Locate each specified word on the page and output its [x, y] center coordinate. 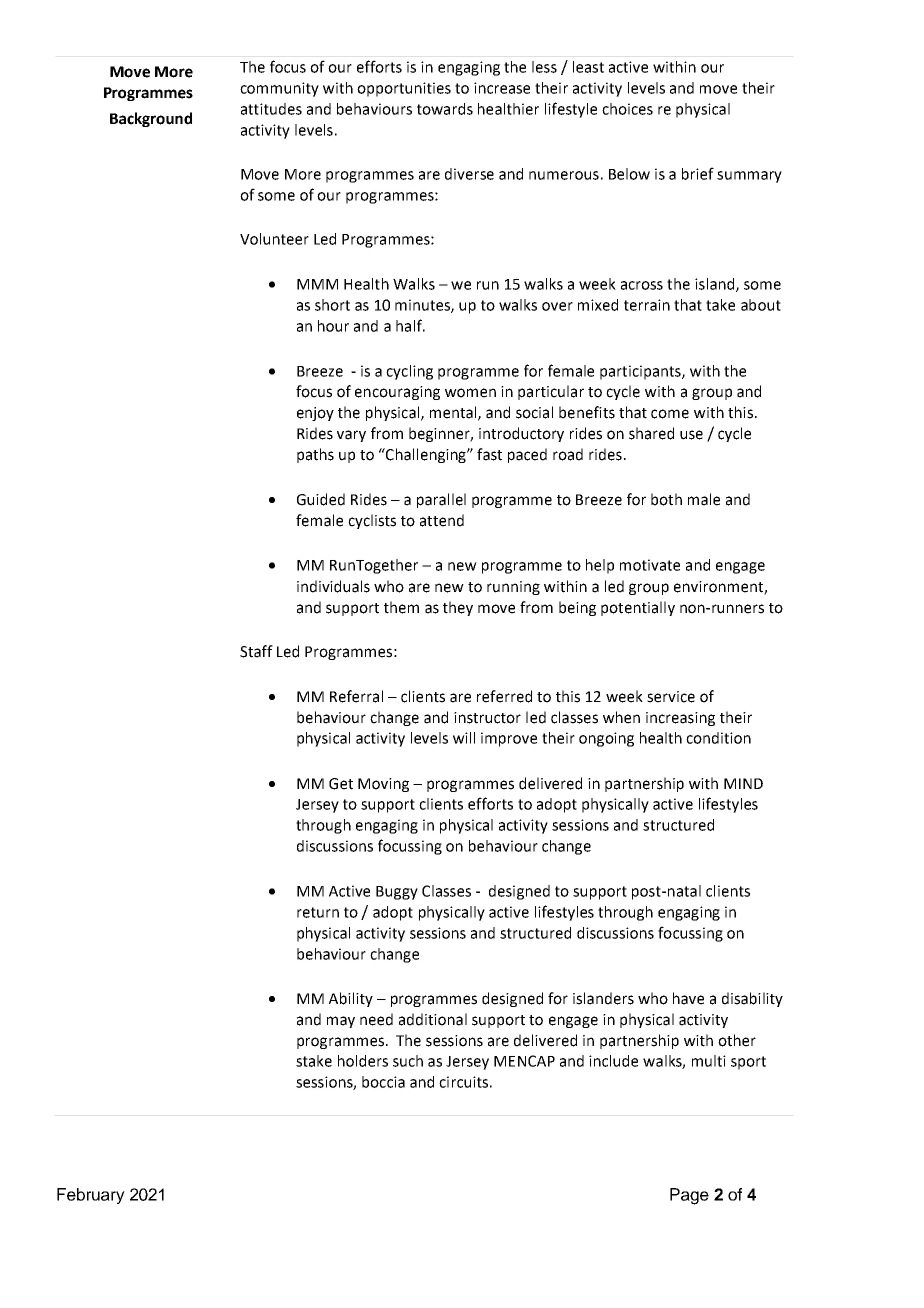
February [91, 1196]
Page [689, 1196]
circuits [463, 1082]
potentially [638, 608]
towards [445, 109]
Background [151, 119]
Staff [256, 651]
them [401, 607]
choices [627, 109]
